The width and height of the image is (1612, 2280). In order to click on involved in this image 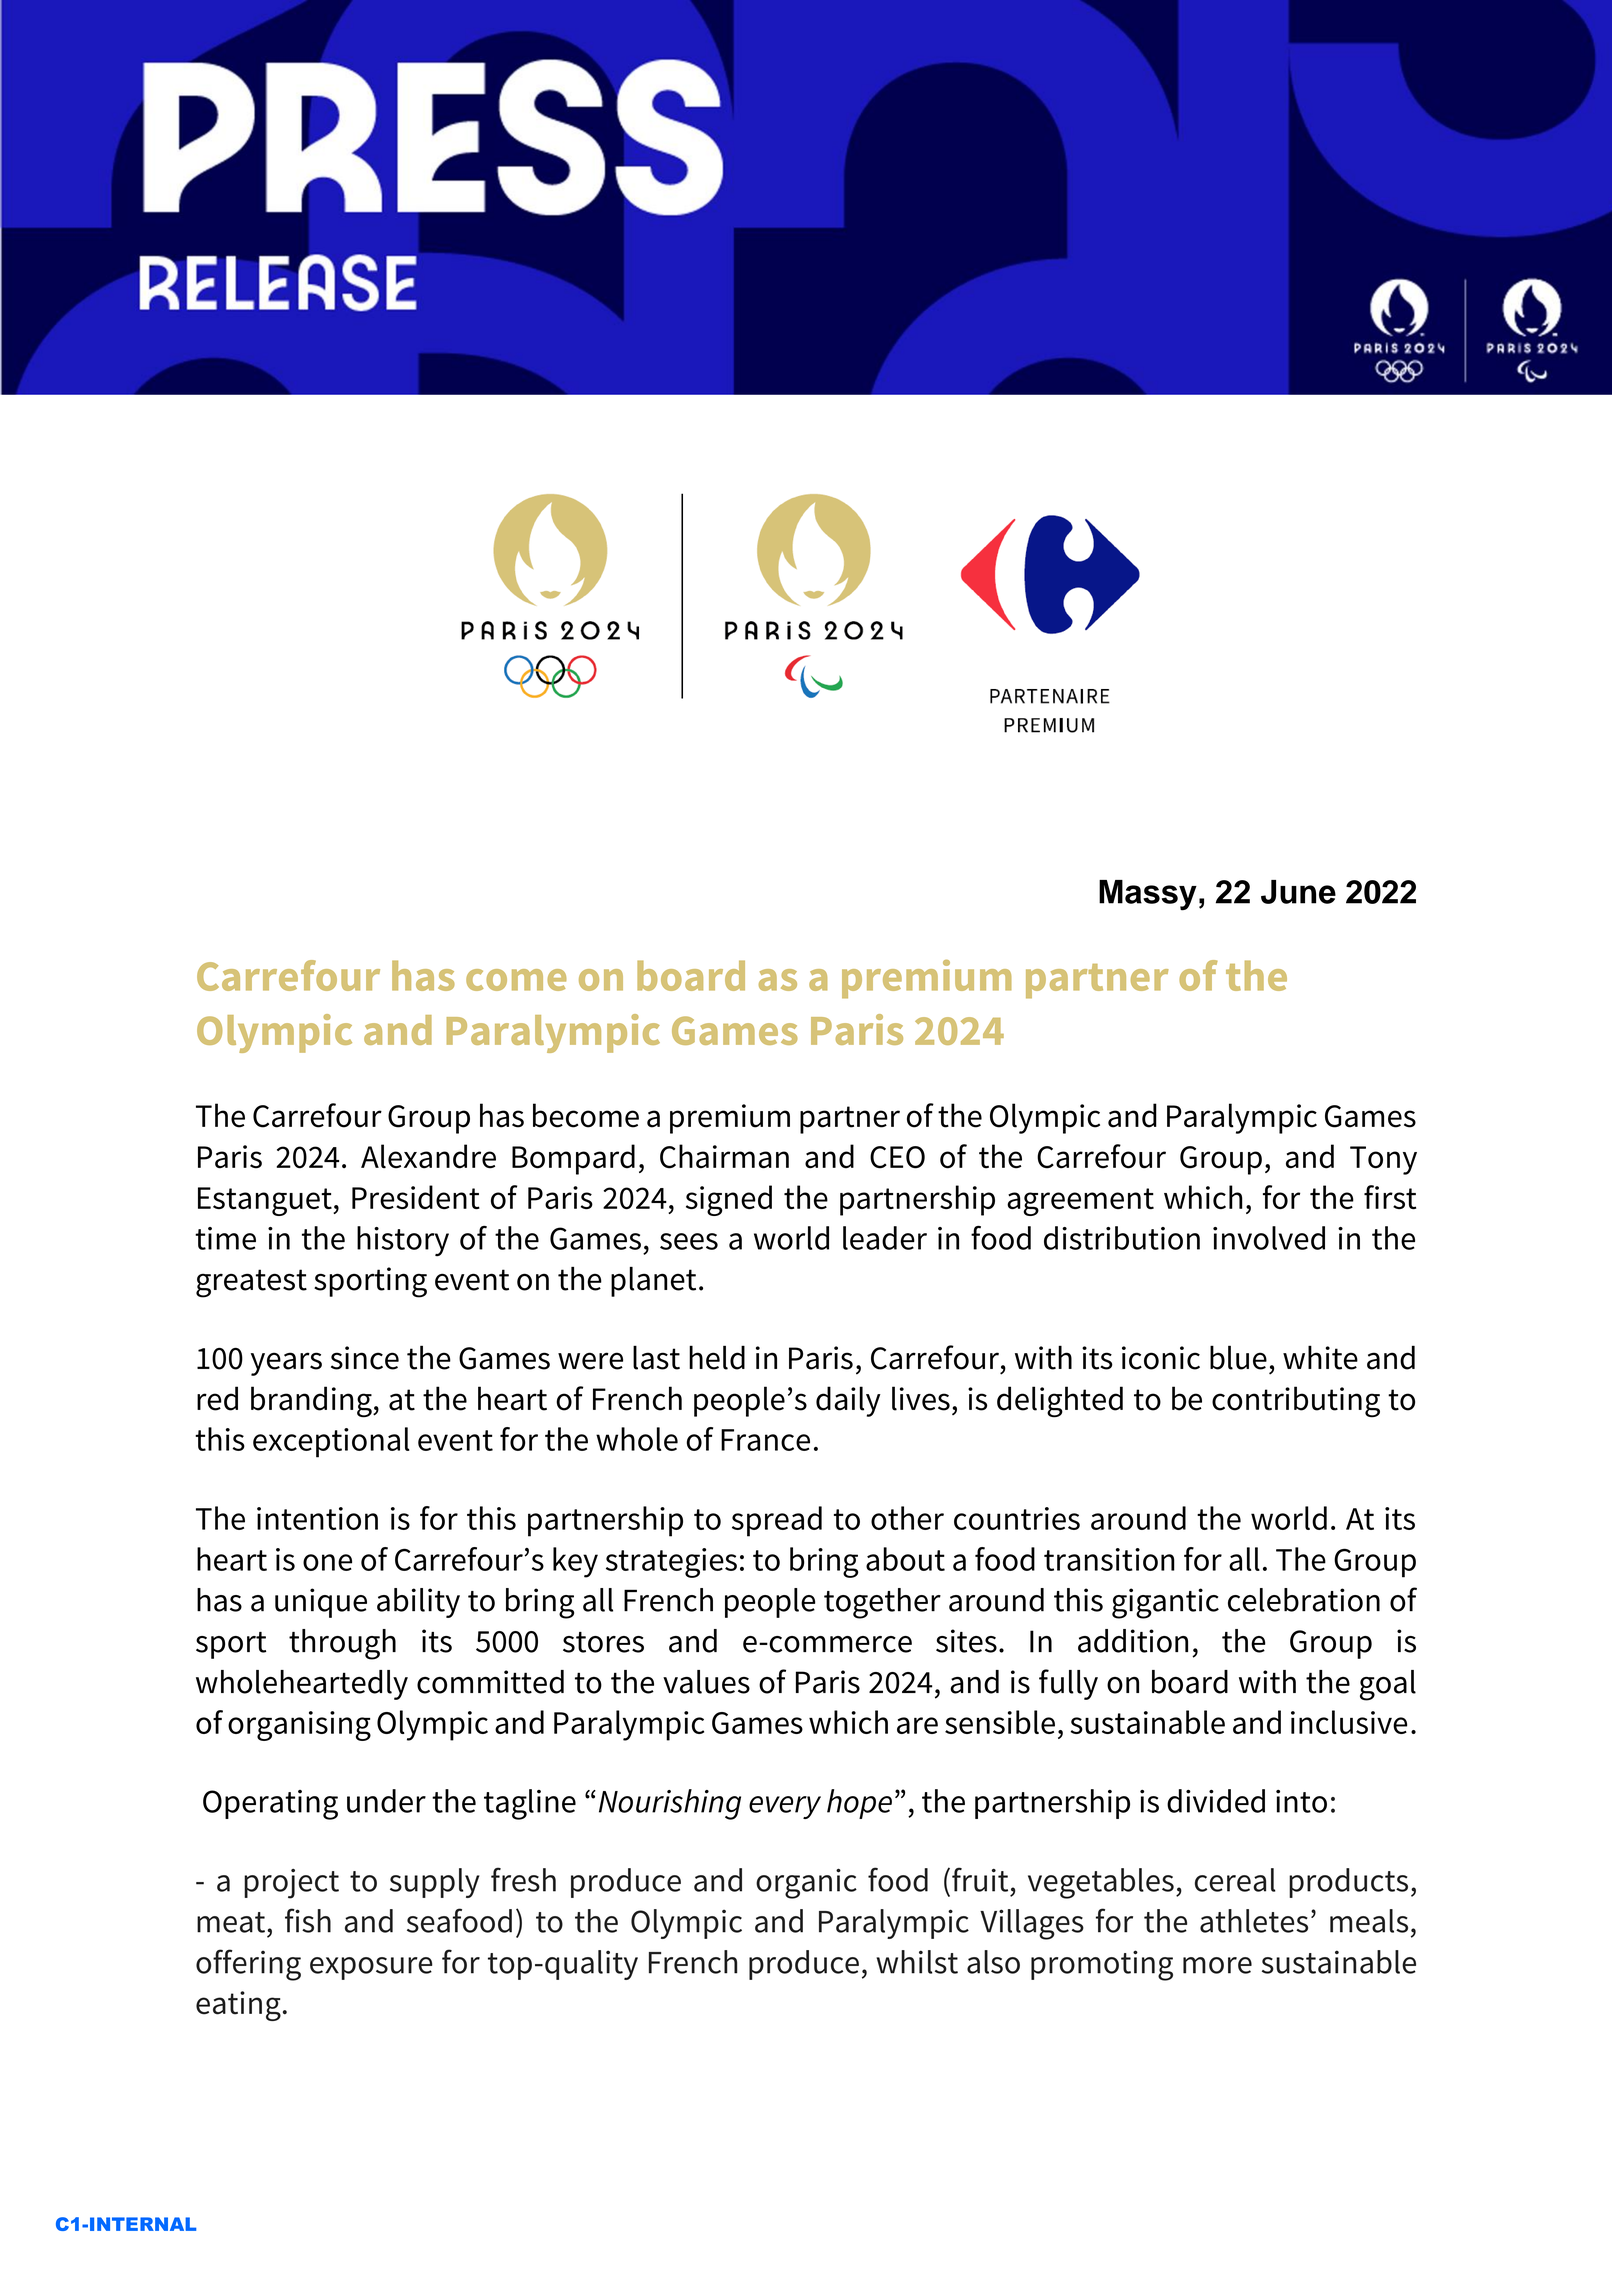, I will do `click(1269, 1238)`.
